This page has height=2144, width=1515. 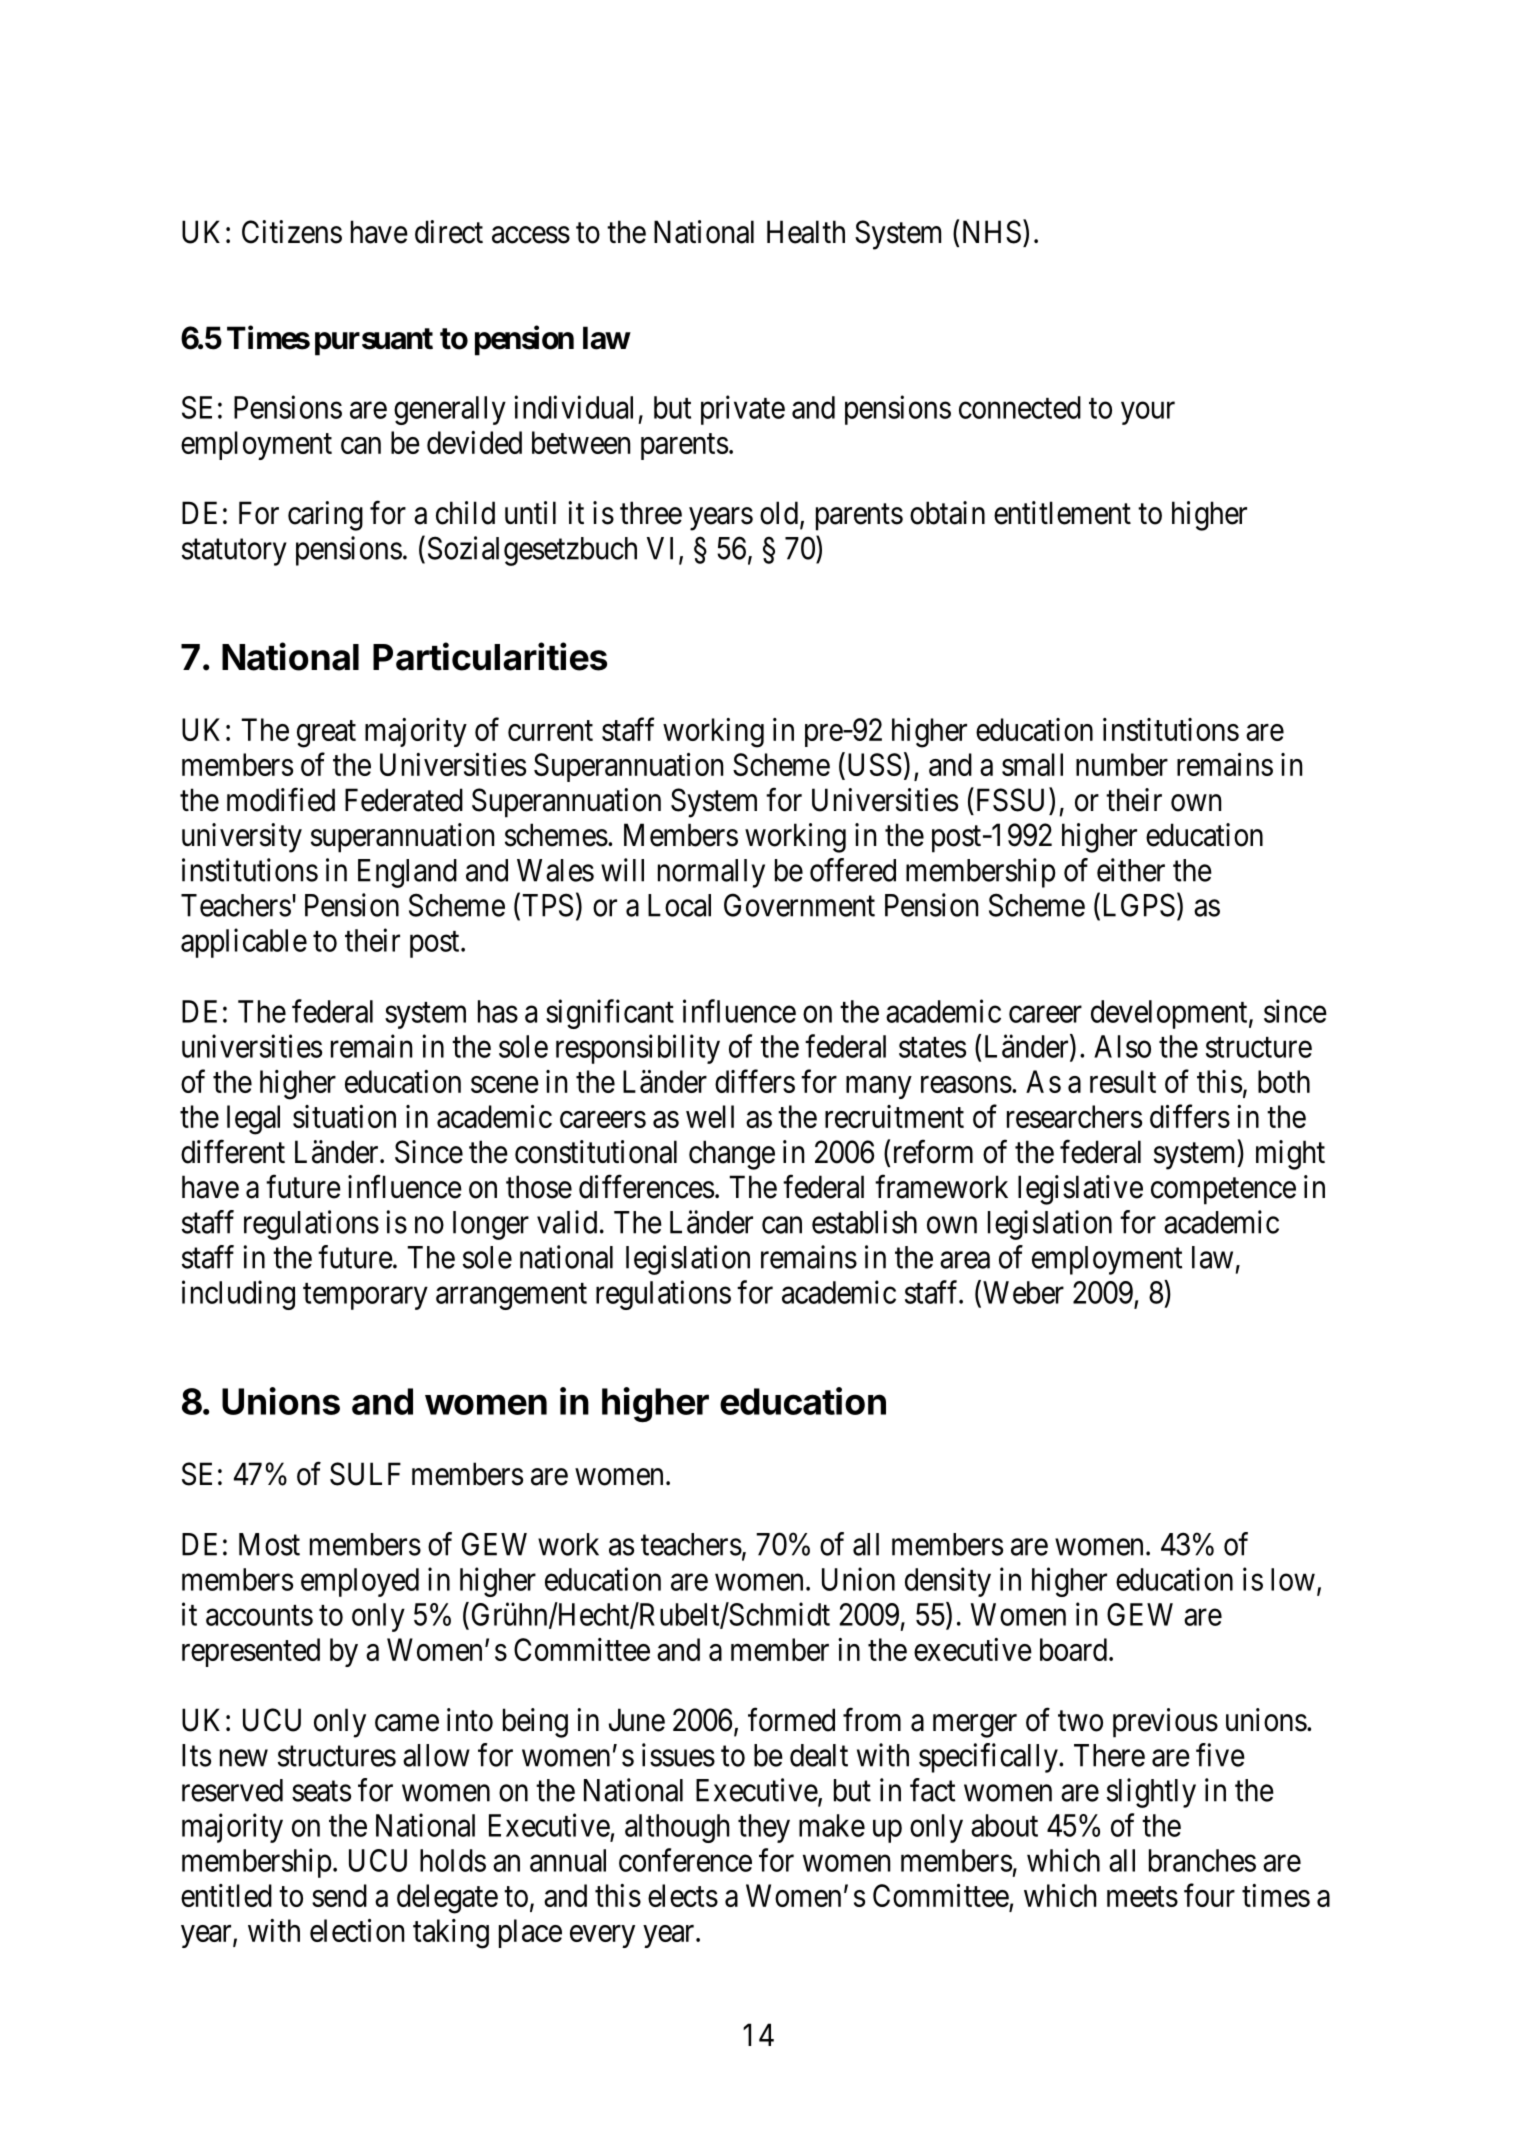 What do you see at coordinates (1148, 413) in the page?
I see `your` at bounding box center [1148, 413].
